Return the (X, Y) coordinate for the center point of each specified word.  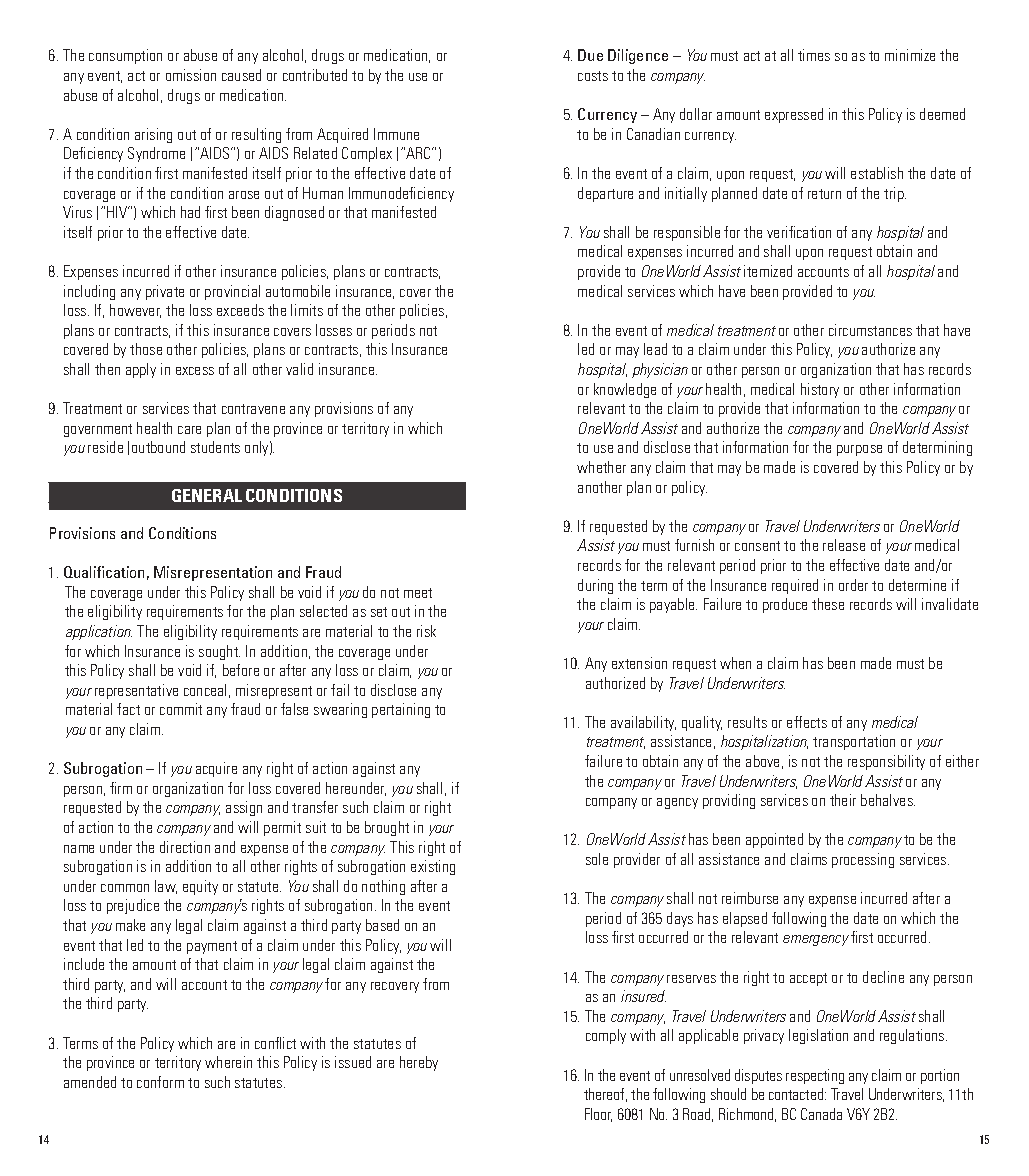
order (853, 585)
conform (160, 1082)
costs (593, 76)
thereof (605, 1095)
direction (185, 847)
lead (655, 349)
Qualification (104, 572)
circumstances (870, 330)
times (814, 55)
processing (863, 860)
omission (191, 75)
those (146, 349)
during (595, 586)
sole (597, 859)
